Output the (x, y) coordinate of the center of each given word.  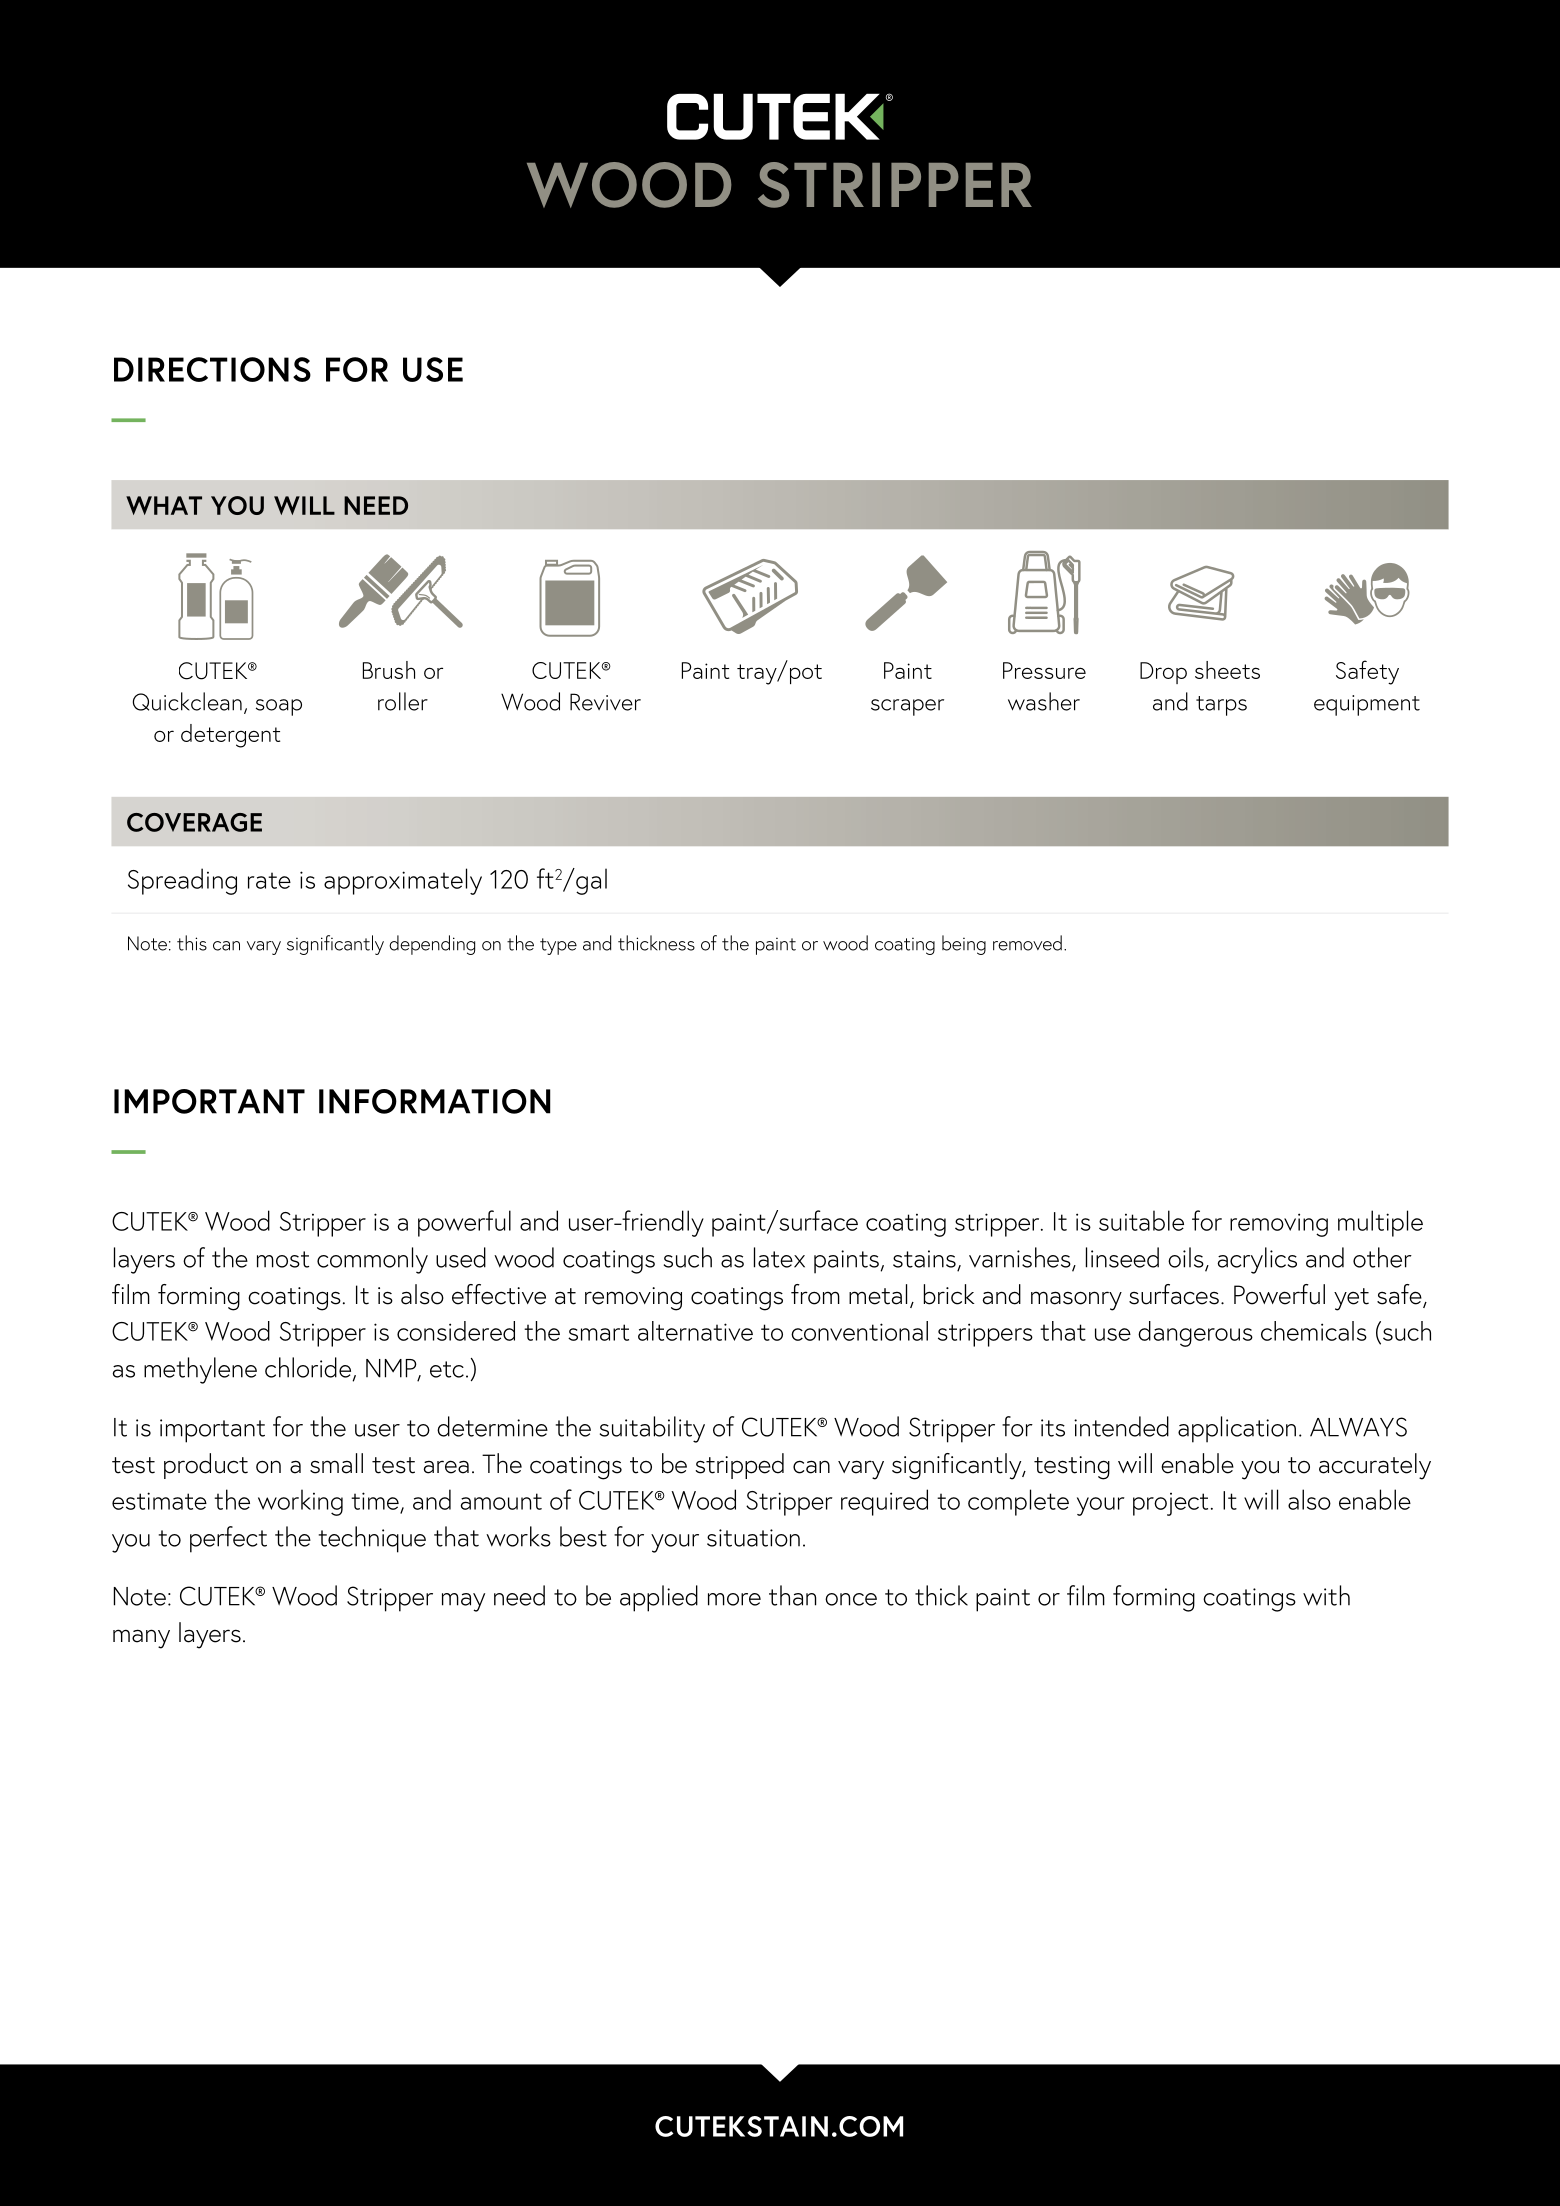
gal (590, 881)
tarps (1221, 706)
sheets (1227, 670)
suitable (1141, 1220)
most (283, 1259)
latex (779, 1257)
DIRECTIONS (212, 369)
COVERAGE (194, 822)
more (734, 1599)
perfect (228, 1539)
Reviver (605, 702)
